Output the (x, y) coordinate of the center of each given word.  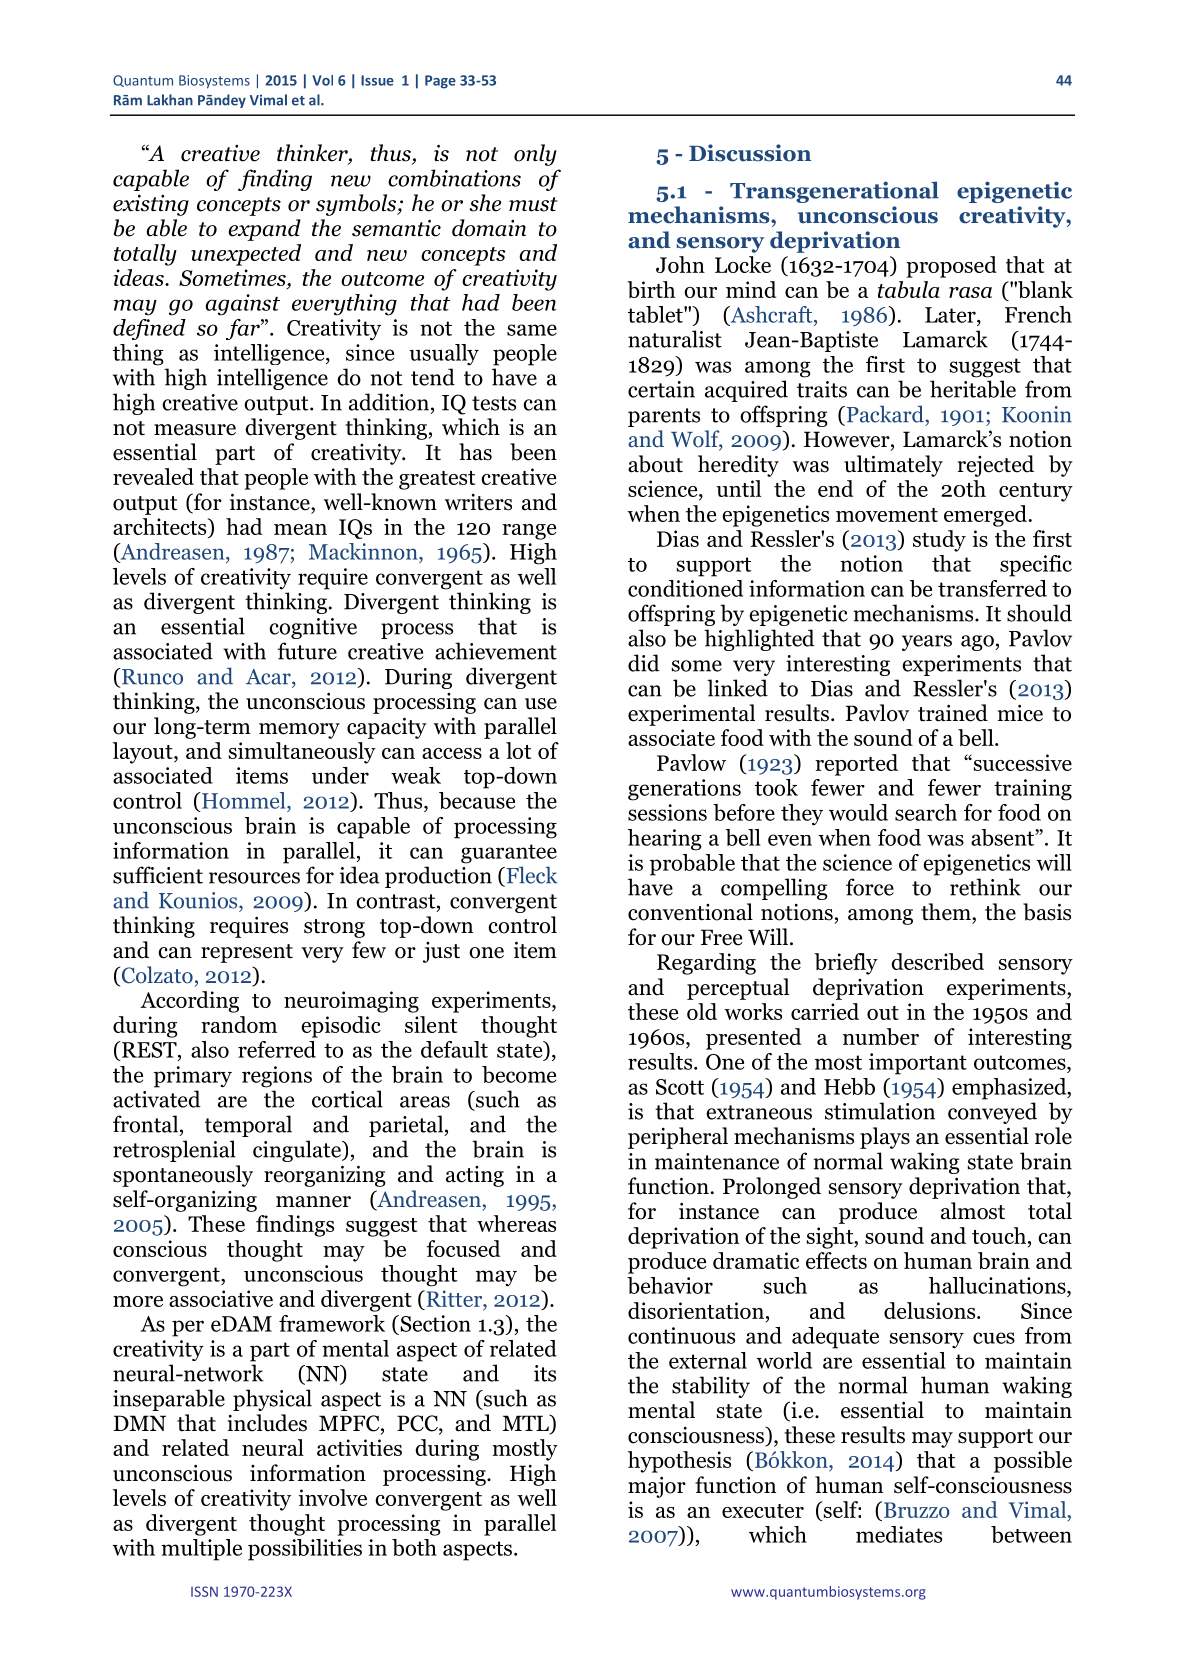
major (657, 1487)
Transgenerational (834, 192)
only (535, 155)
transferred (992, 588)
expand (264, 230)
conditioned (685, 588)
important (918, 1064)
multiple (201, 1550)
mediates (899, 1534)
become (519, 1074)
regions (277, 1077)
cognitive (313, 628)
